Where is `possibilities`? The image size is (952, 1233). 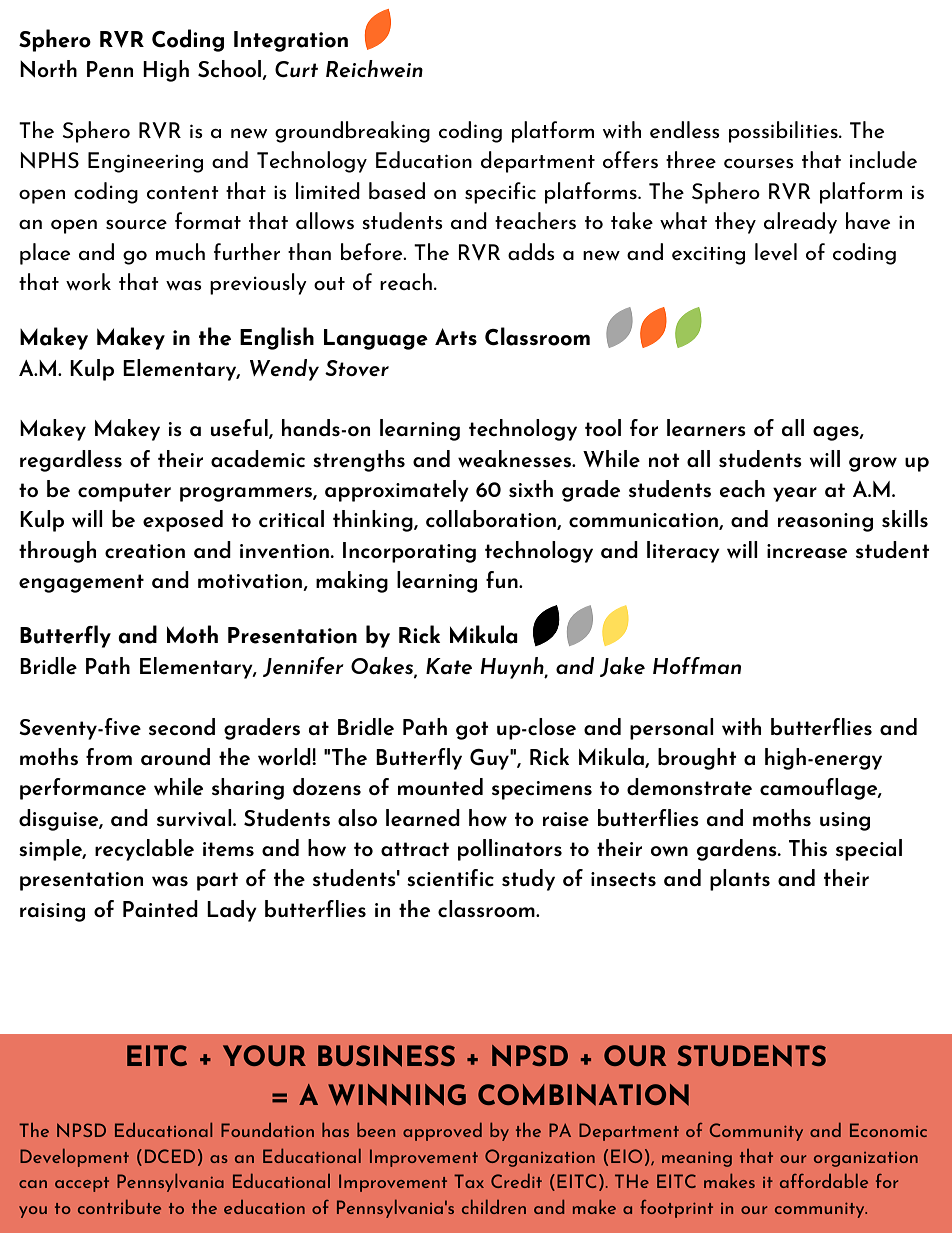 possibilities is located at coordinates (784, 132).
